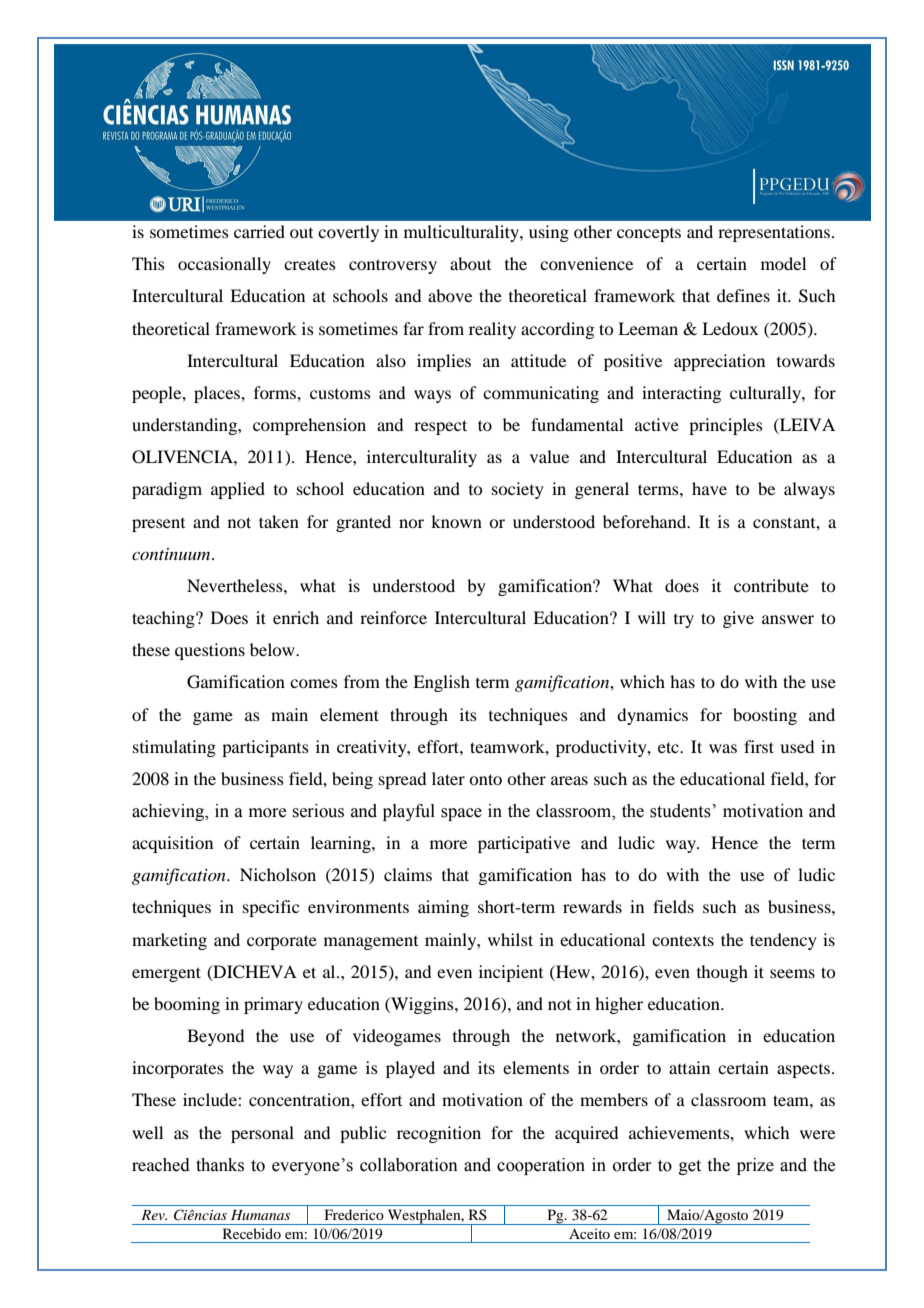 The image size is (924, 1308). Describe the element at coordinates (510, 939) in the document. I see `whilst` at that location.
